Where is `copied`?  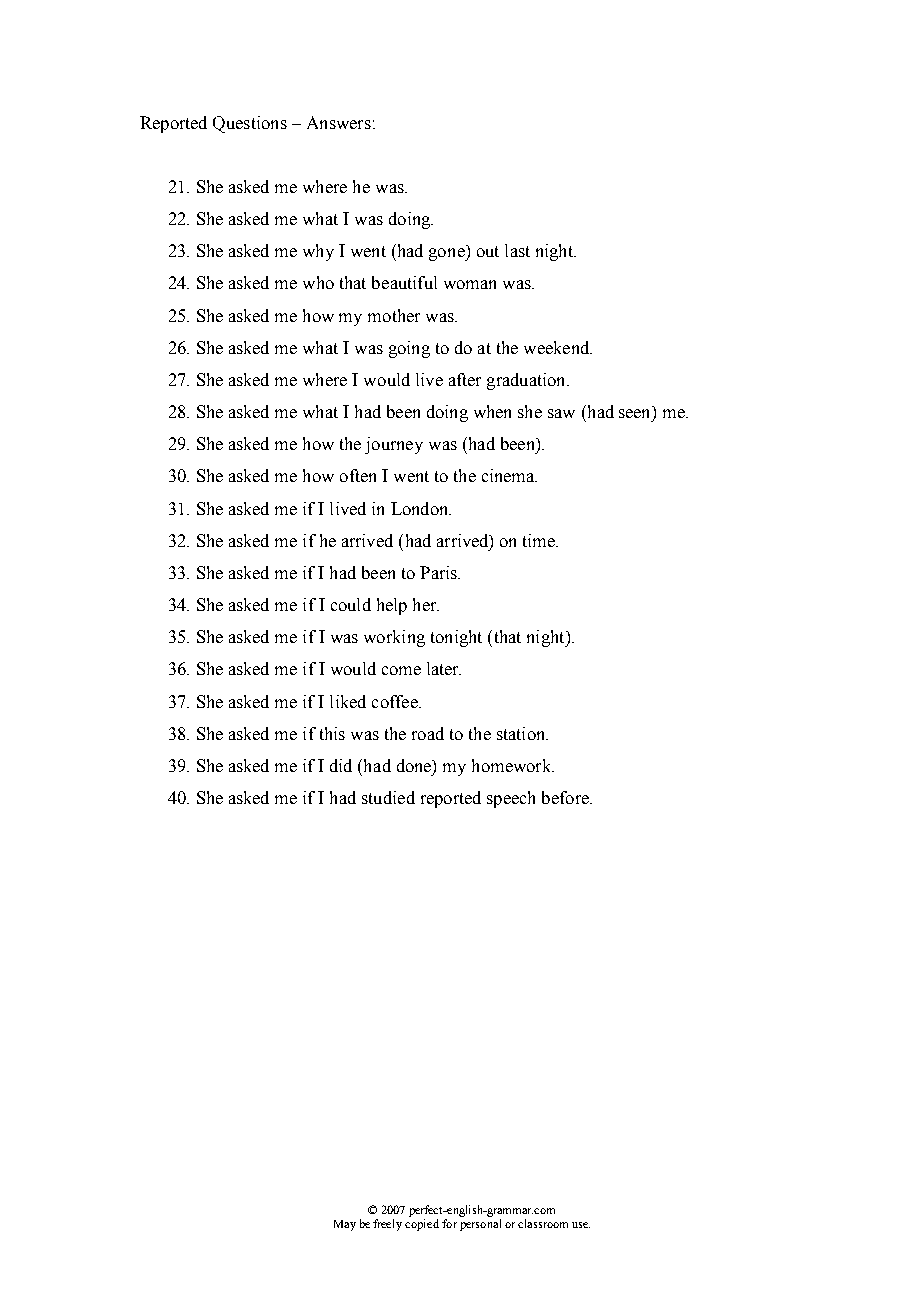
copied is located at coordinates (422, 1225).
